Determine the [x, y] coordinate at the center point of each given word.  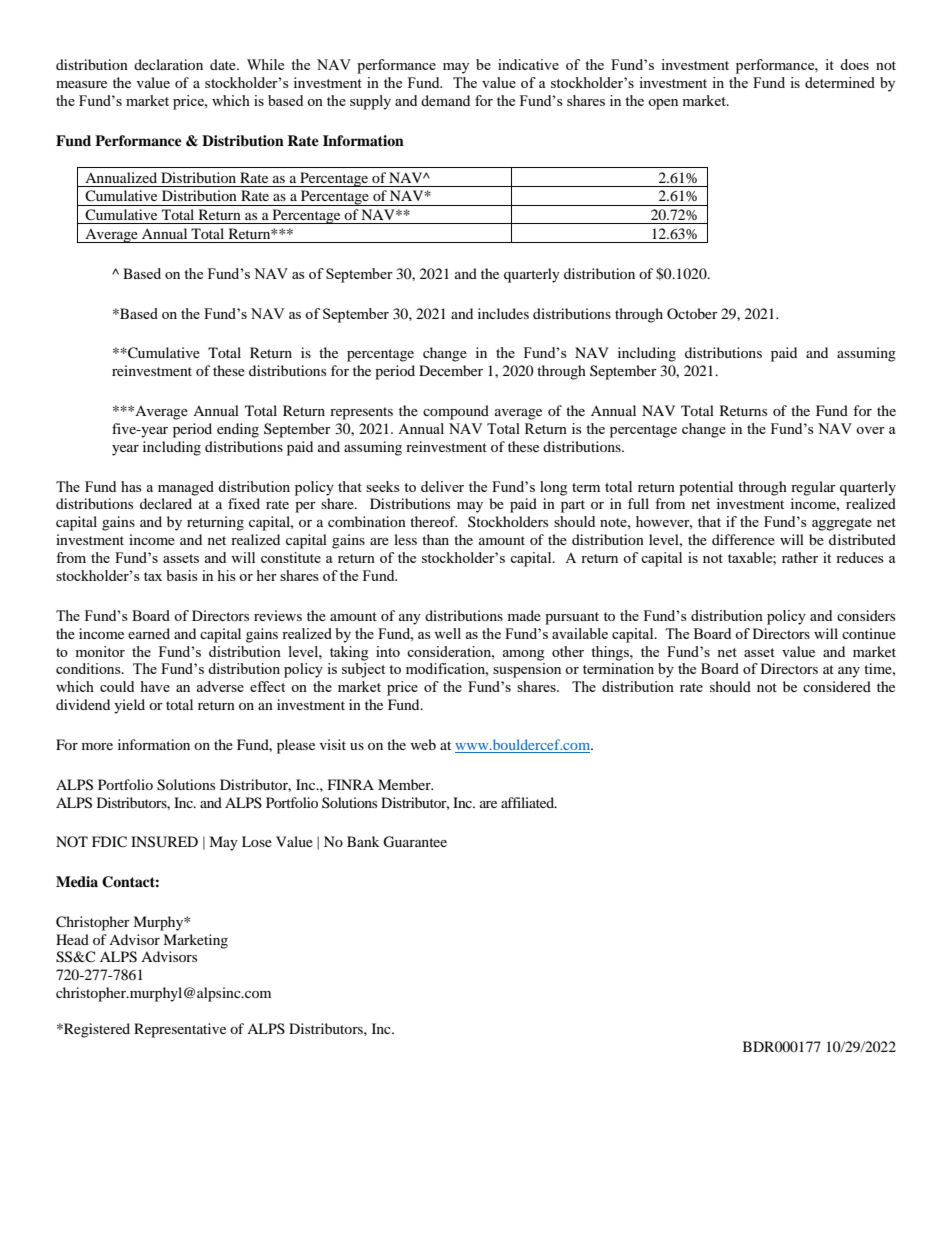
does [854, 64]
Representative [180, 1030]
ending [238, 430]
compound [456, 412]
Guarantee [415, 842]
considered [837, 686]
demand [445, 100]
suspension [527, 670]
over [870, 430]
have [155, 686]
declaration [168, 64]
